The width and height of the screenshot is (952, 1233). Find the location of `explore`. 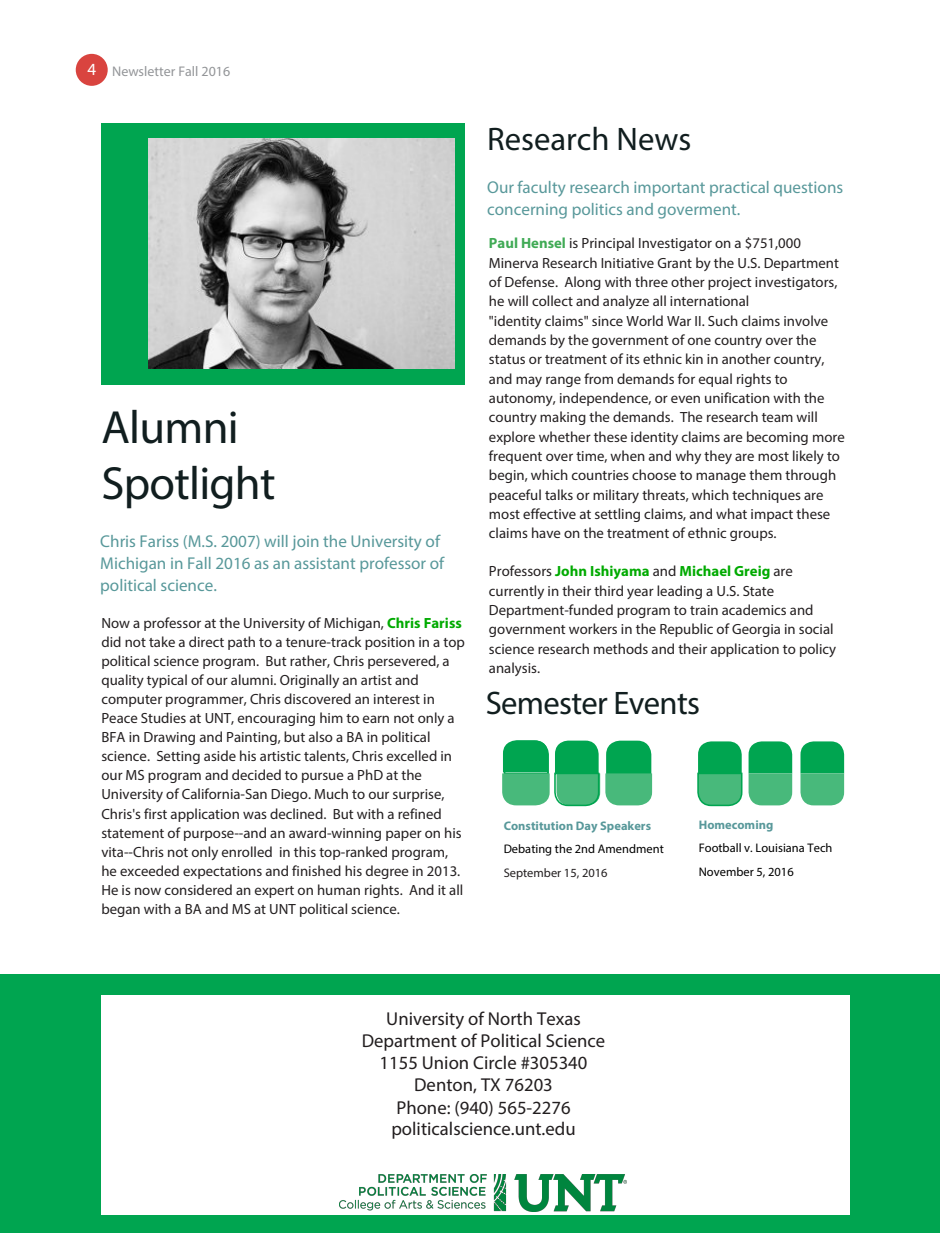

explore is located at coordinates (512, 438).
